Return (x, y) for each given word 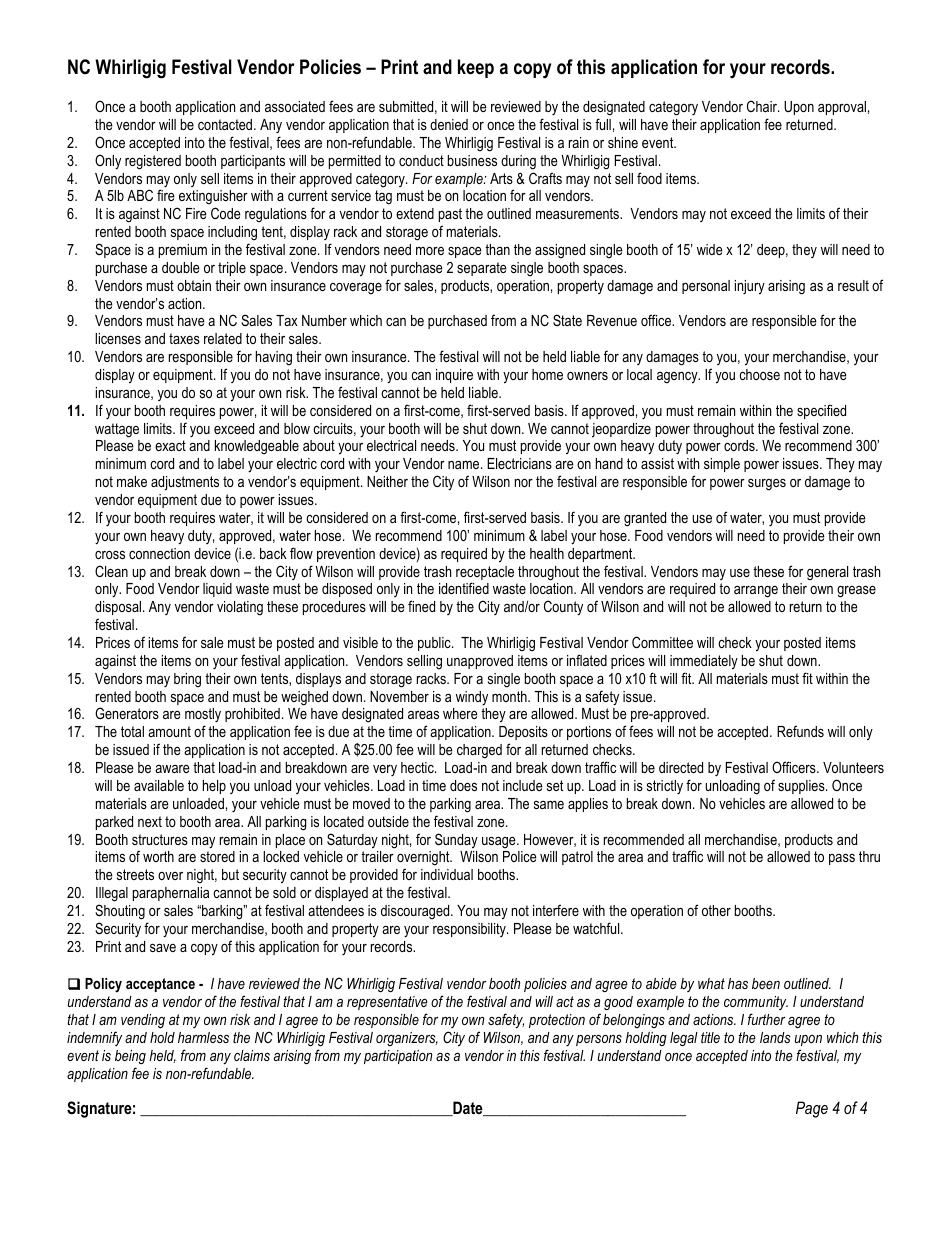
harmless (203, 1037)
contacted (226, 124)
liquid (217, 590)
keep (476, 68)
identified (464, 588)
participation (398, 1057)
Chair (763, 106)
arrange (756, 592)
